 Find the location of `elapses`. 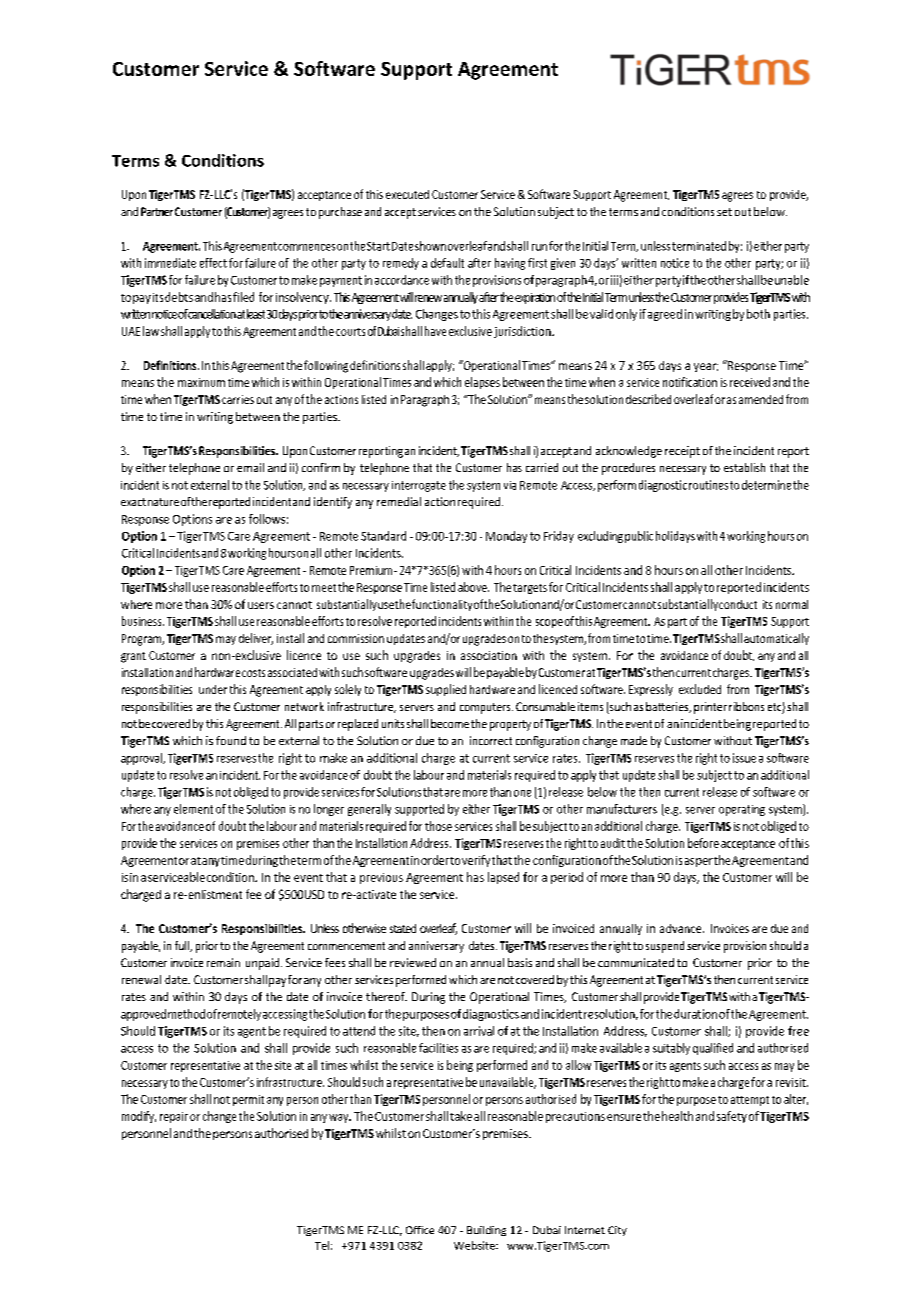

elapses is located at coordinates (482, 383).
